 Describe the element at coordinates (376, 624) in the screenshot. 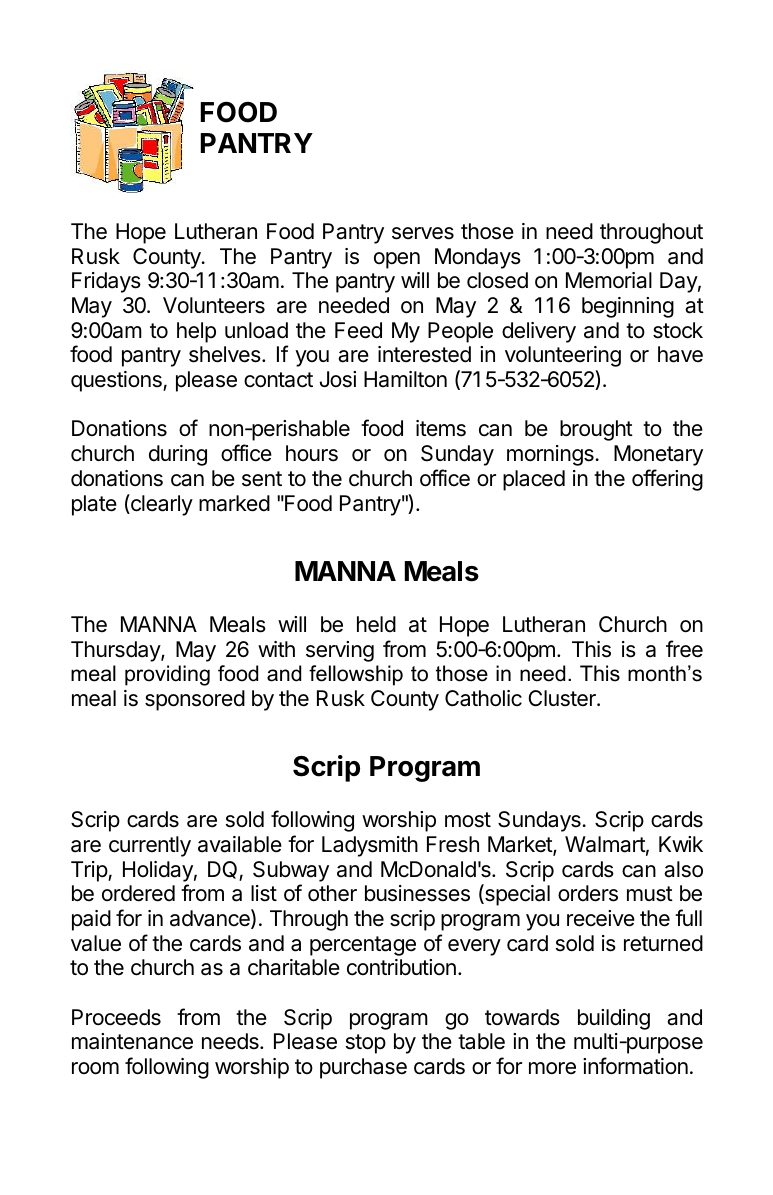

I see `held` at that location.
